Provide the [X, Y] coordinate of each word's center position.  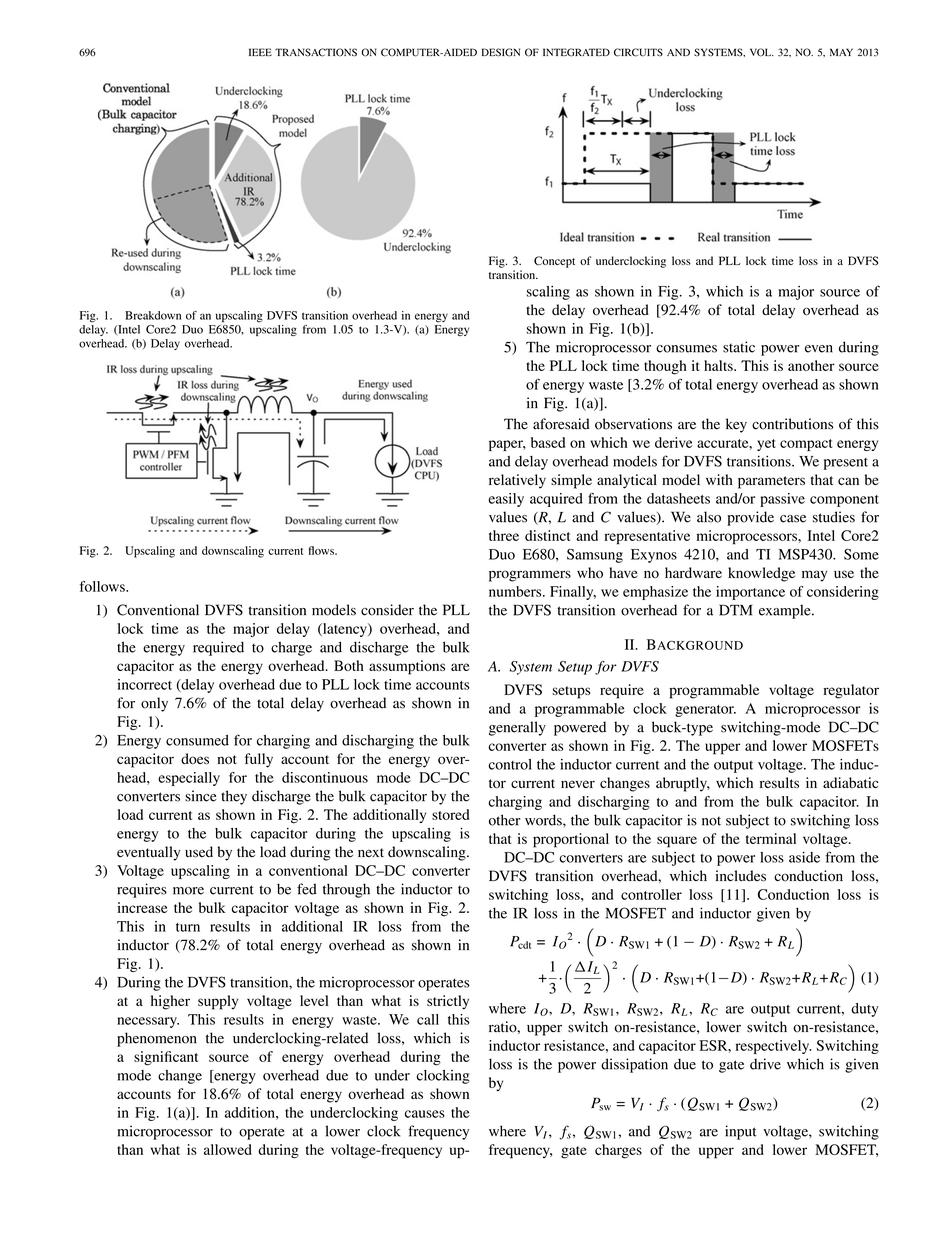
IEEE [260, 52]
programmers [530, 576]
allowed [228, 1149]
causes [425, 1114]
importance [750, 593]
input [741, 1132]
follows [103, 586]
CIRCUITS [638, 52]
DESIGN [501, 52]
